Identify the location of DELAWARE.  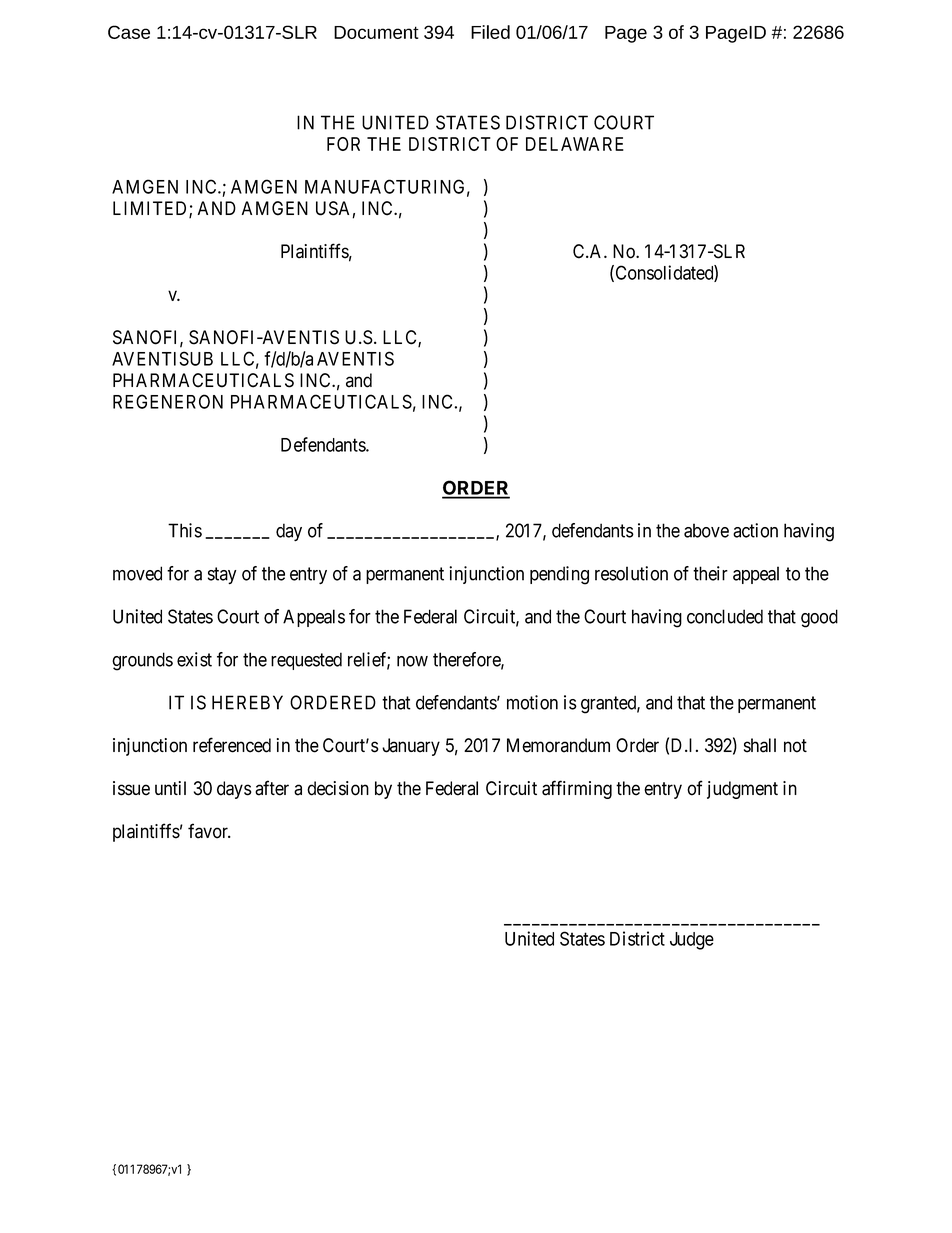
(575, 144).
